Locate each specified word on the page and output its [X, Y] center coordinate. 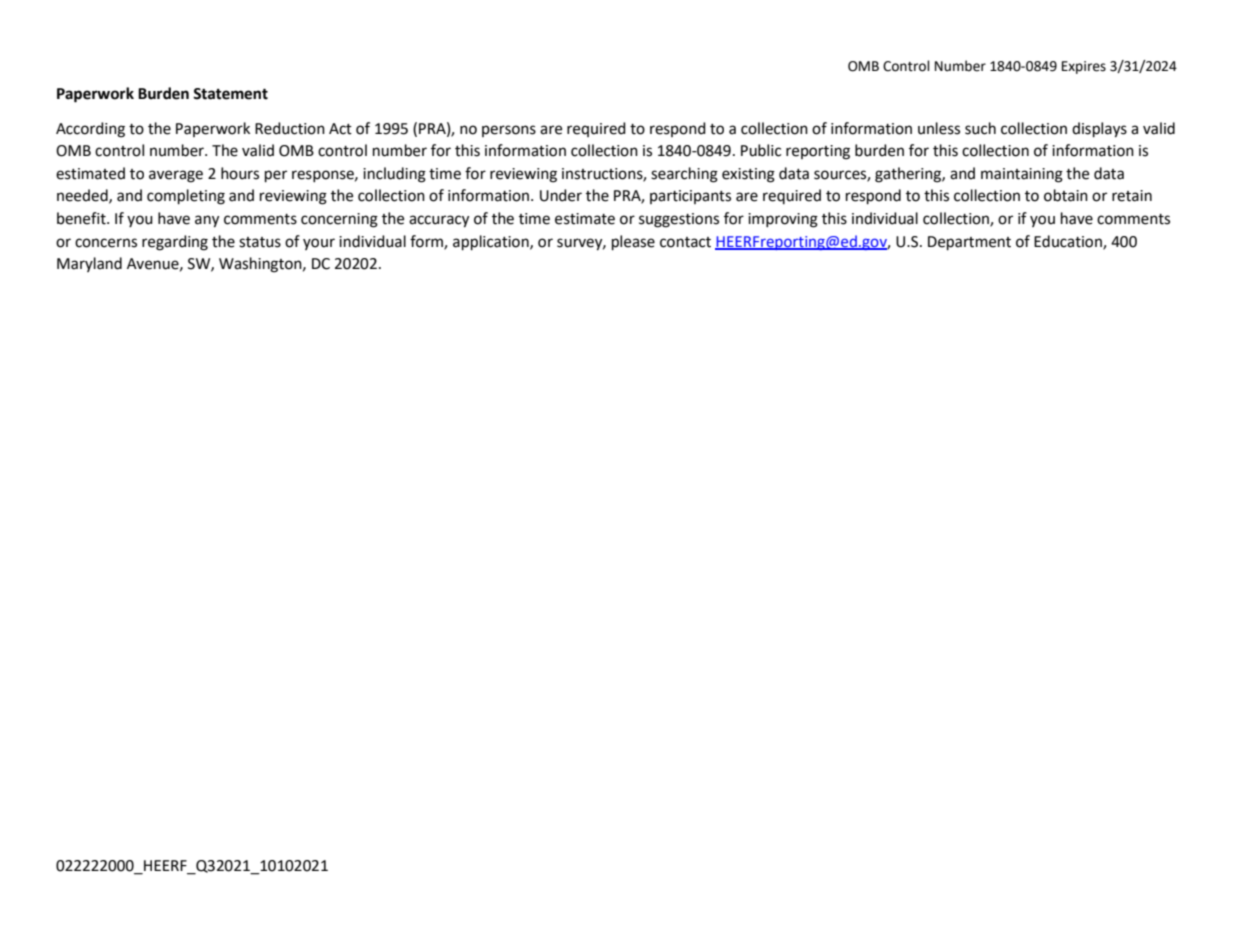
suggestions [679, 220]
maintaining [1022, 175]
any [207, 221]
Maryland [89, 264]
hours [240, 173]
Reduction [290, 128]
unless [939, 128]
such [980, 128]
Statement [230, 94]
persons [509, 131]
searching [684, 175]
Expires [1084, 67]
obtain [1066, 195]
